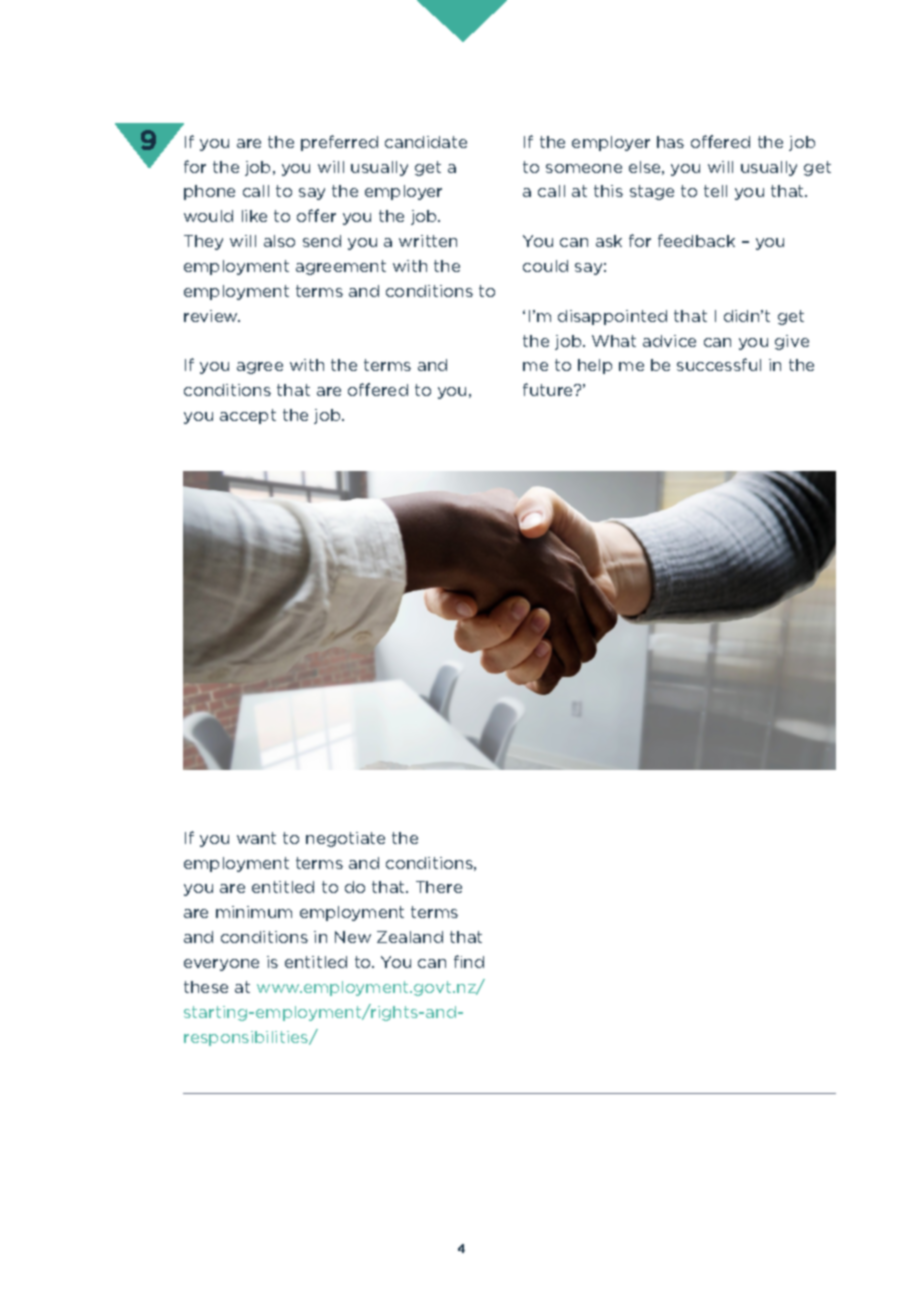 Image resolution: width=924 pixels, height=1308 pixels. Describe the element at coordinates (426, 142) in the screenshot. I see `candidate` at that location.
